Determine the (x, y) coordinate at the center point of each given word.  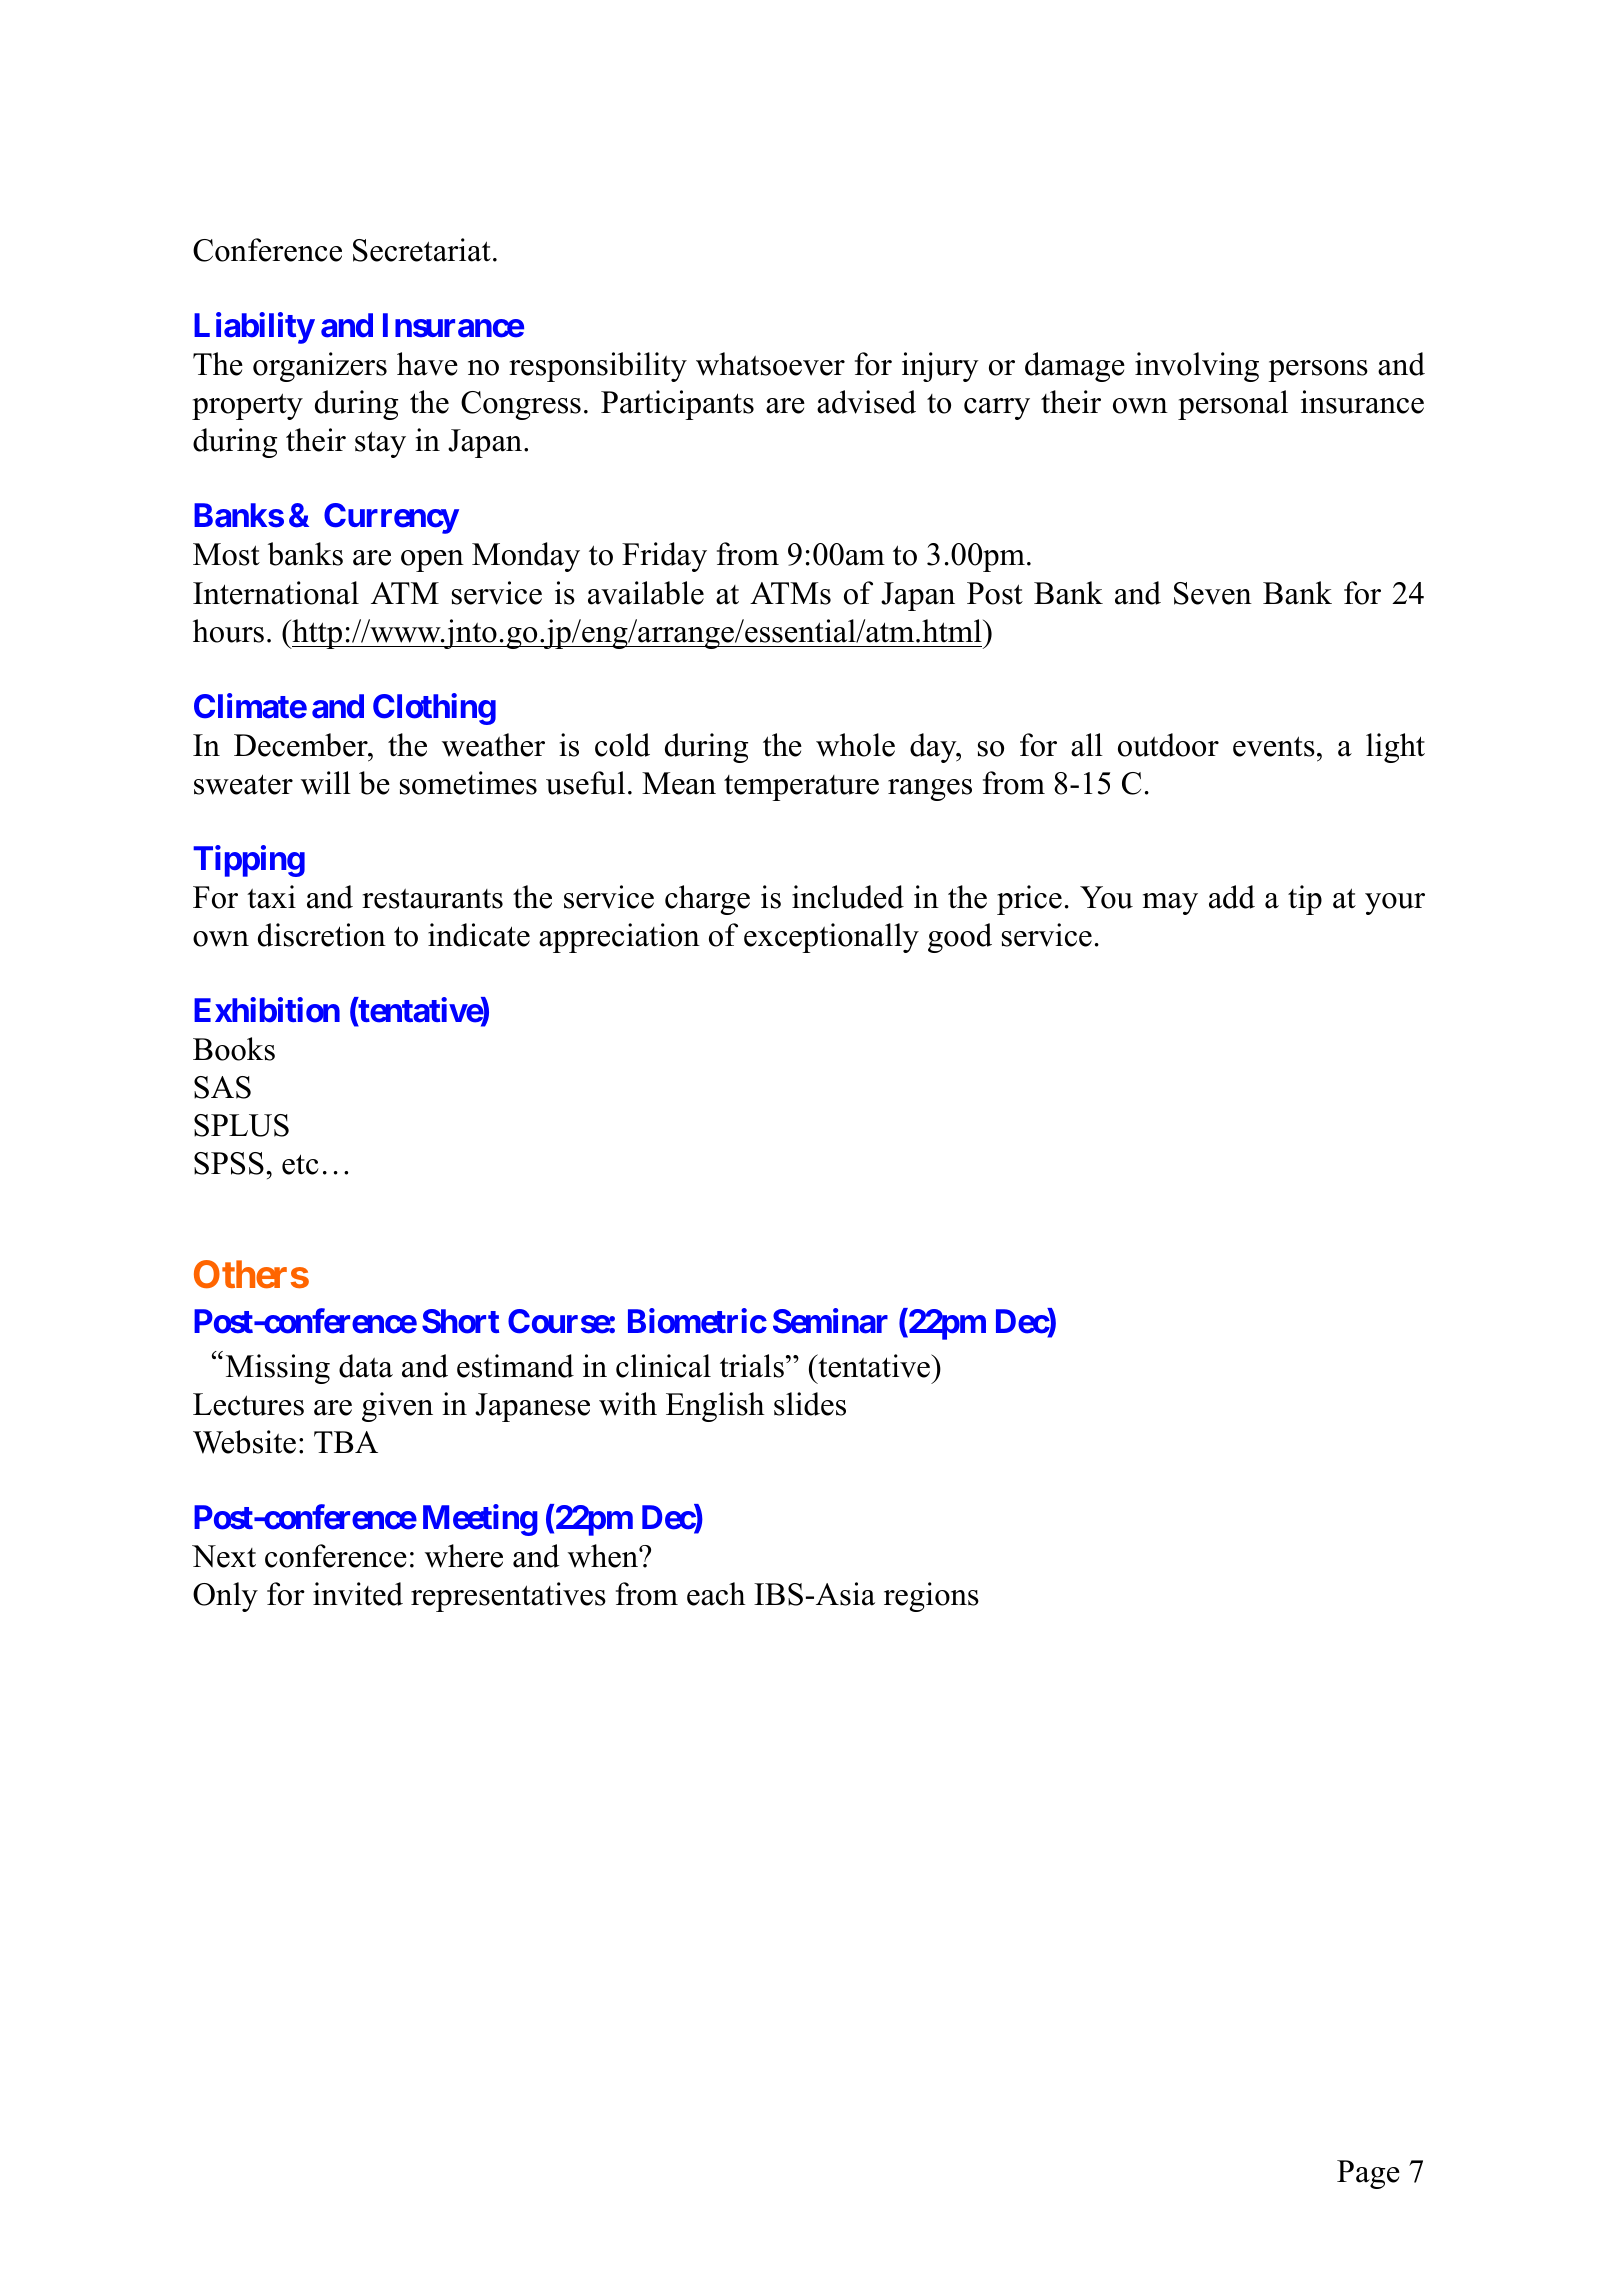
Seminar (830, 1321)
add (1232, 897)
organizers (320, 367)
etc (300, 1164)
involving (1197, 367)
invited (358, 1594)
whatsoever (770, 364)
